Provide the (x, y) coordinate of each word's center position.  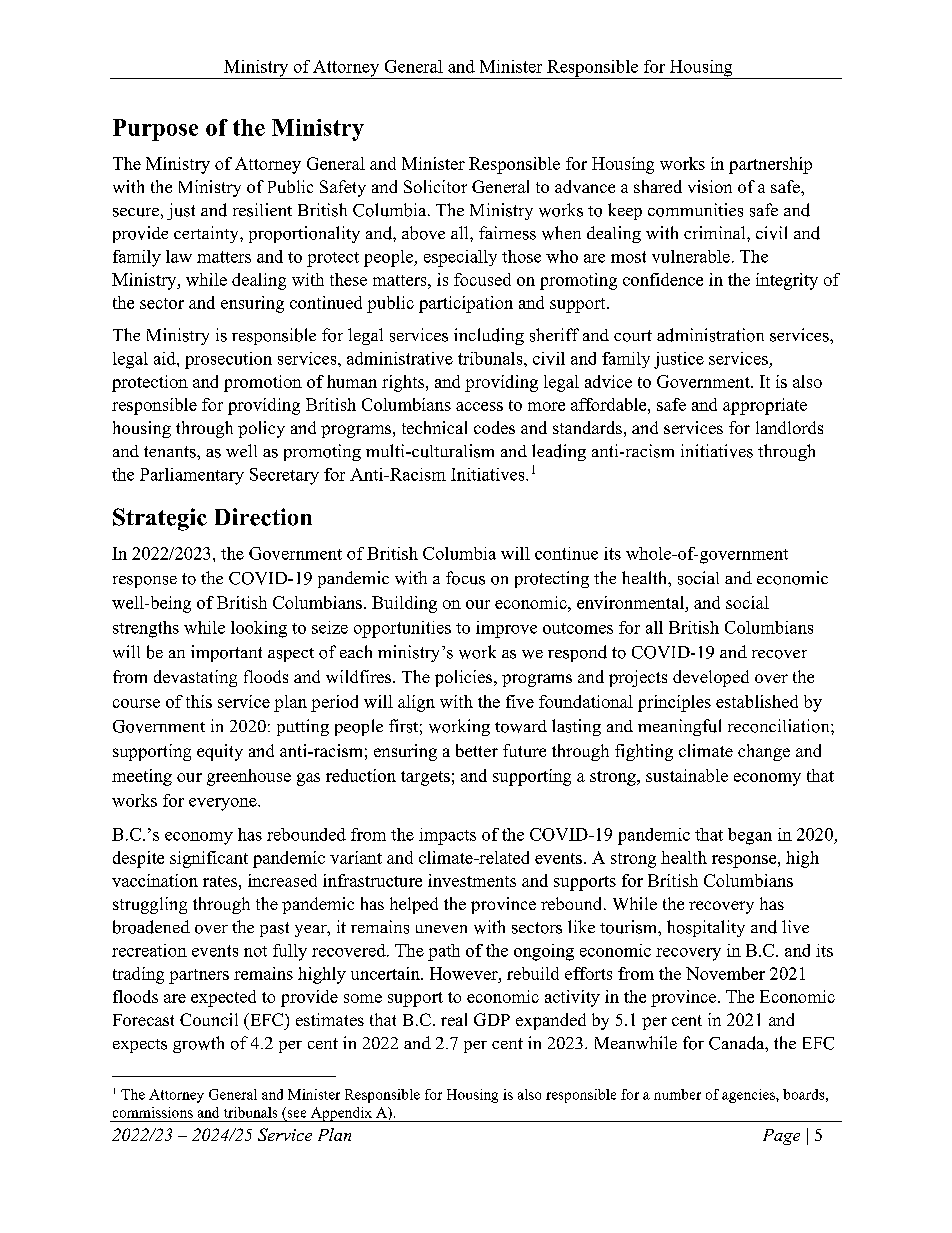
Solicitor (435, 186)
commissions (153, 1112)
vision (710, 186)
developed (711, 678)
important (226, 653)
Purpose (155, 130)
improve (506, 629)
